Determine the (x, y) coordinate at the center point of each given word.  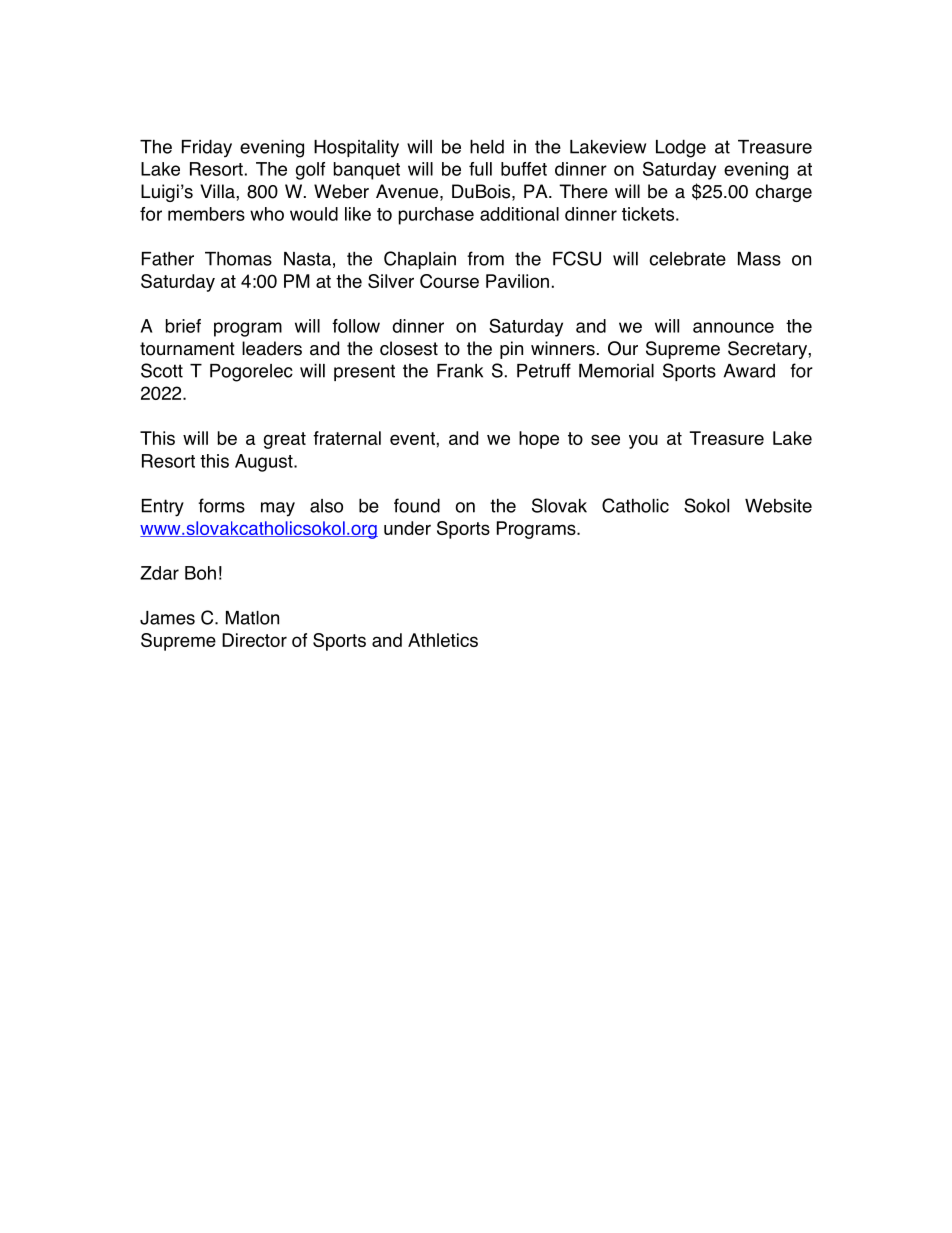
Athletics (443, 640)
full (480, 169)
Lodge (681, 148)
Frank (460, 371)
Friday (207, 148)
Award (749, 371)
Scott (162, 370)
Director (254, 640)
